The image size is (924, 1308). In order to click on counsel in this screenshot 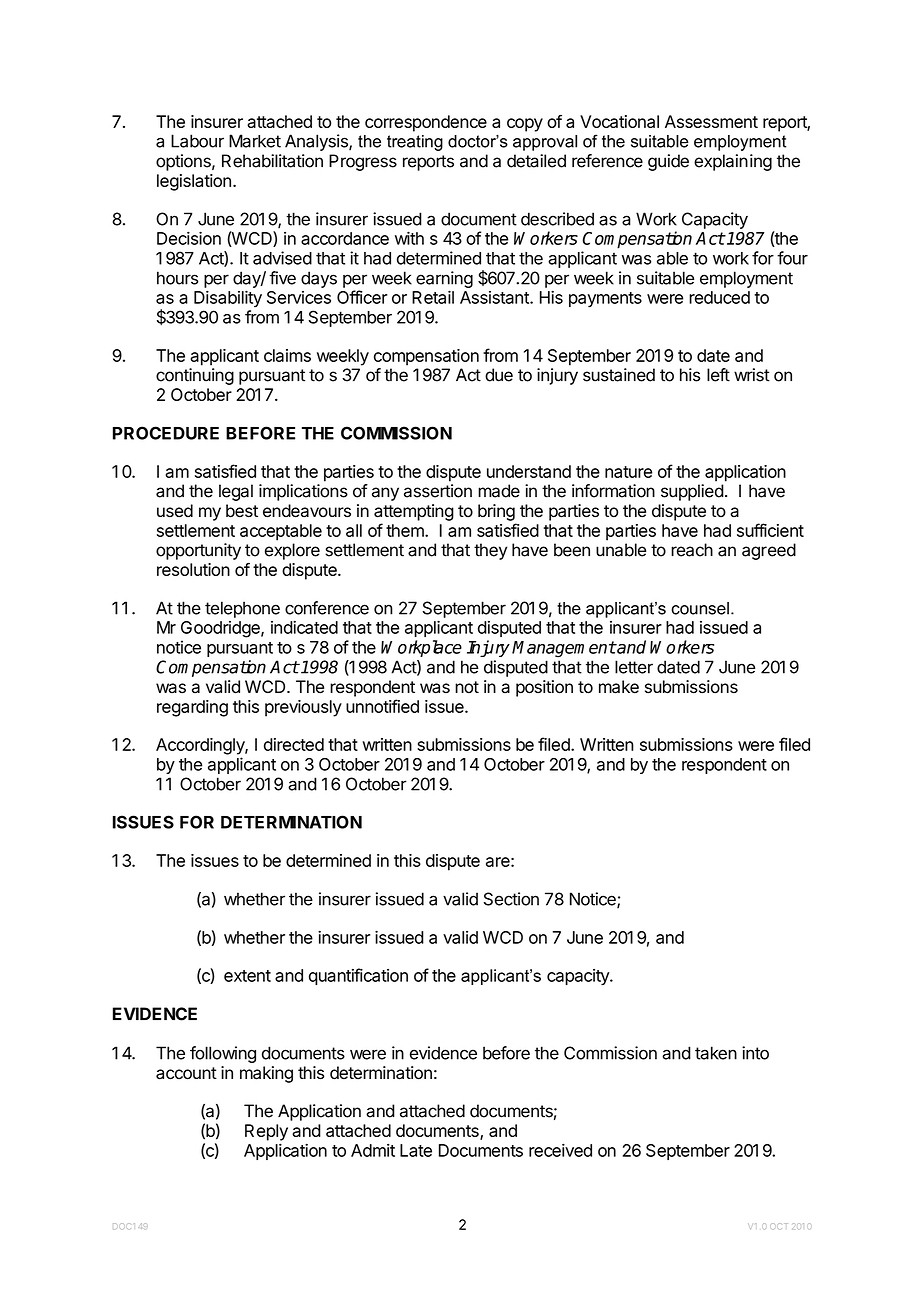, I will do `click(700, 608)`.
